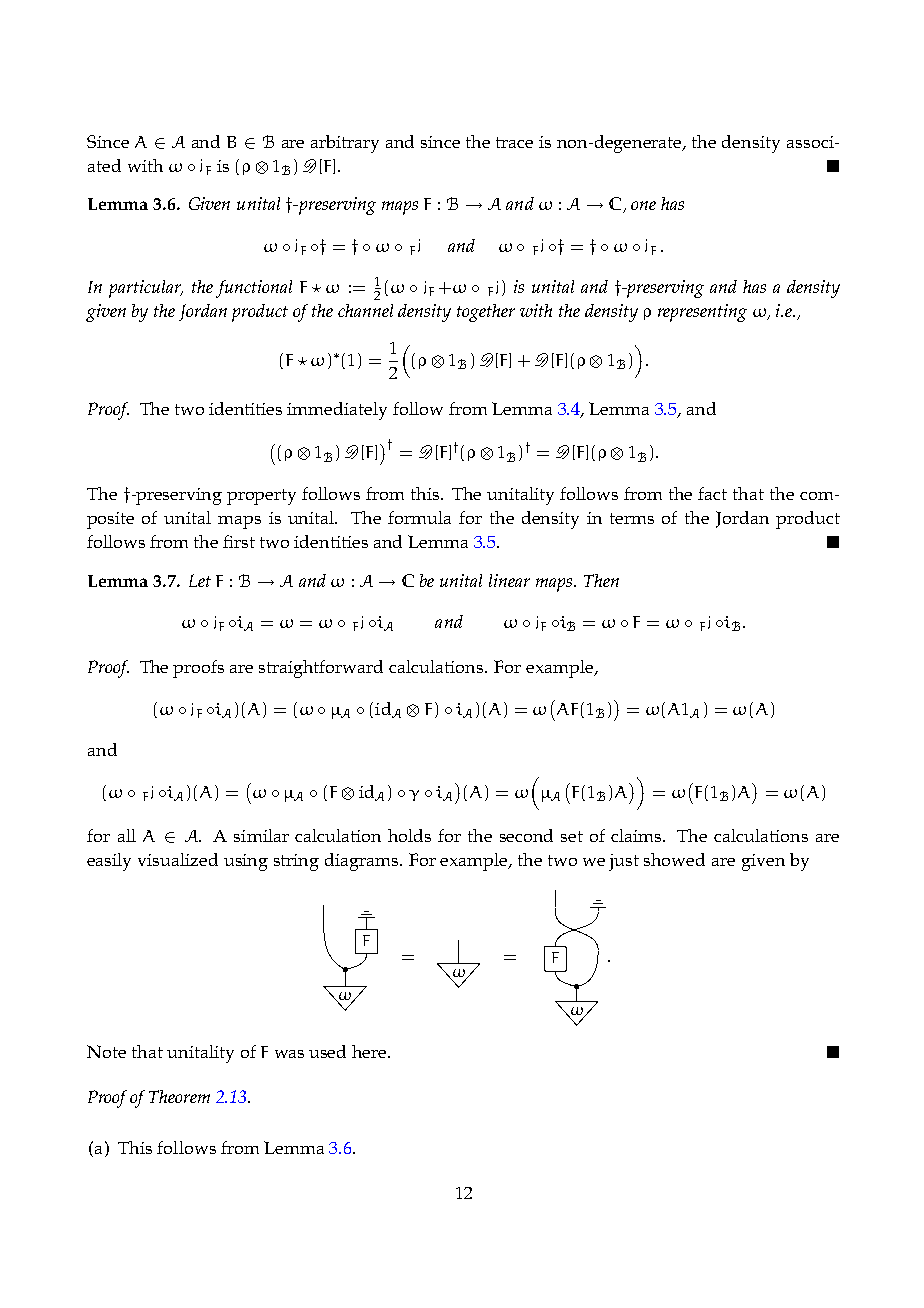  I want to click on representing, so click(702, 313).
